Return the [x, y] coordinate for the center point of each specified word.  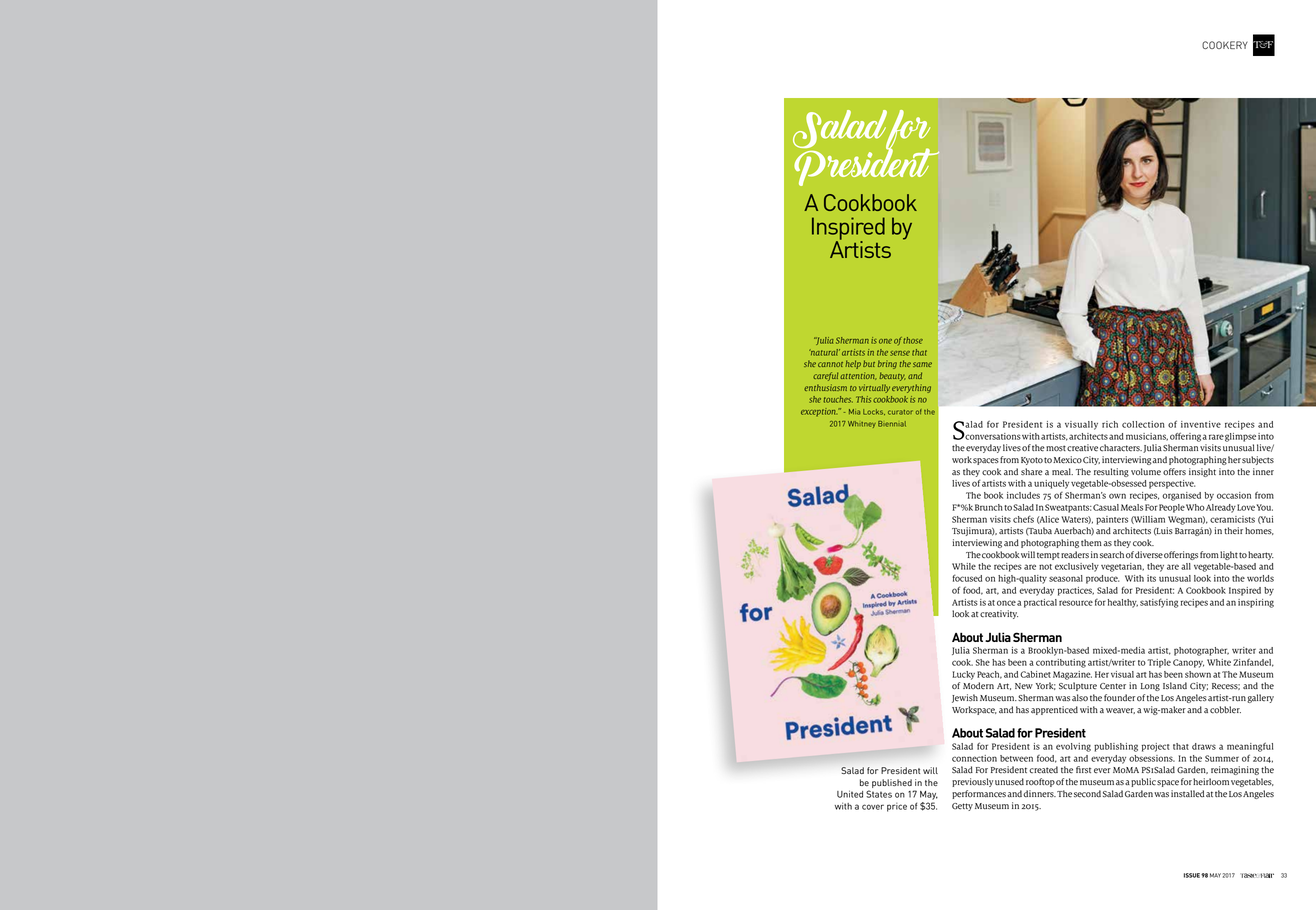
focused [967, 578]
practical [1040, 603]
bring [887, 364]
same [922, 364]
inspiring [1256, 603]
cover [873, 807]
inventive [1201, 424]
